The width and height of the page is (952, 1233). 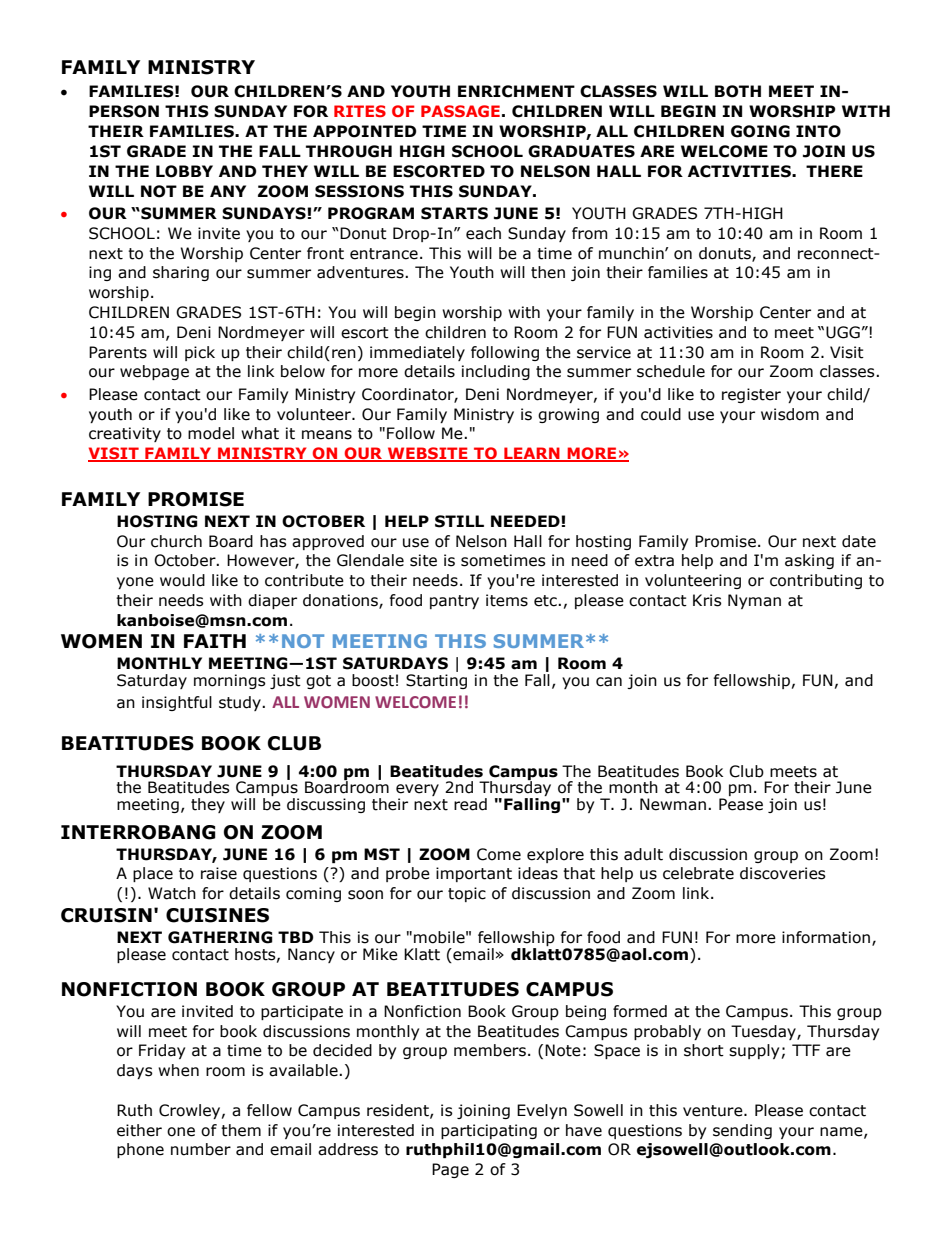 What do you see at coordinates (760, 131) in the page?
I see `GOING` at bounding box center [760, 131].
